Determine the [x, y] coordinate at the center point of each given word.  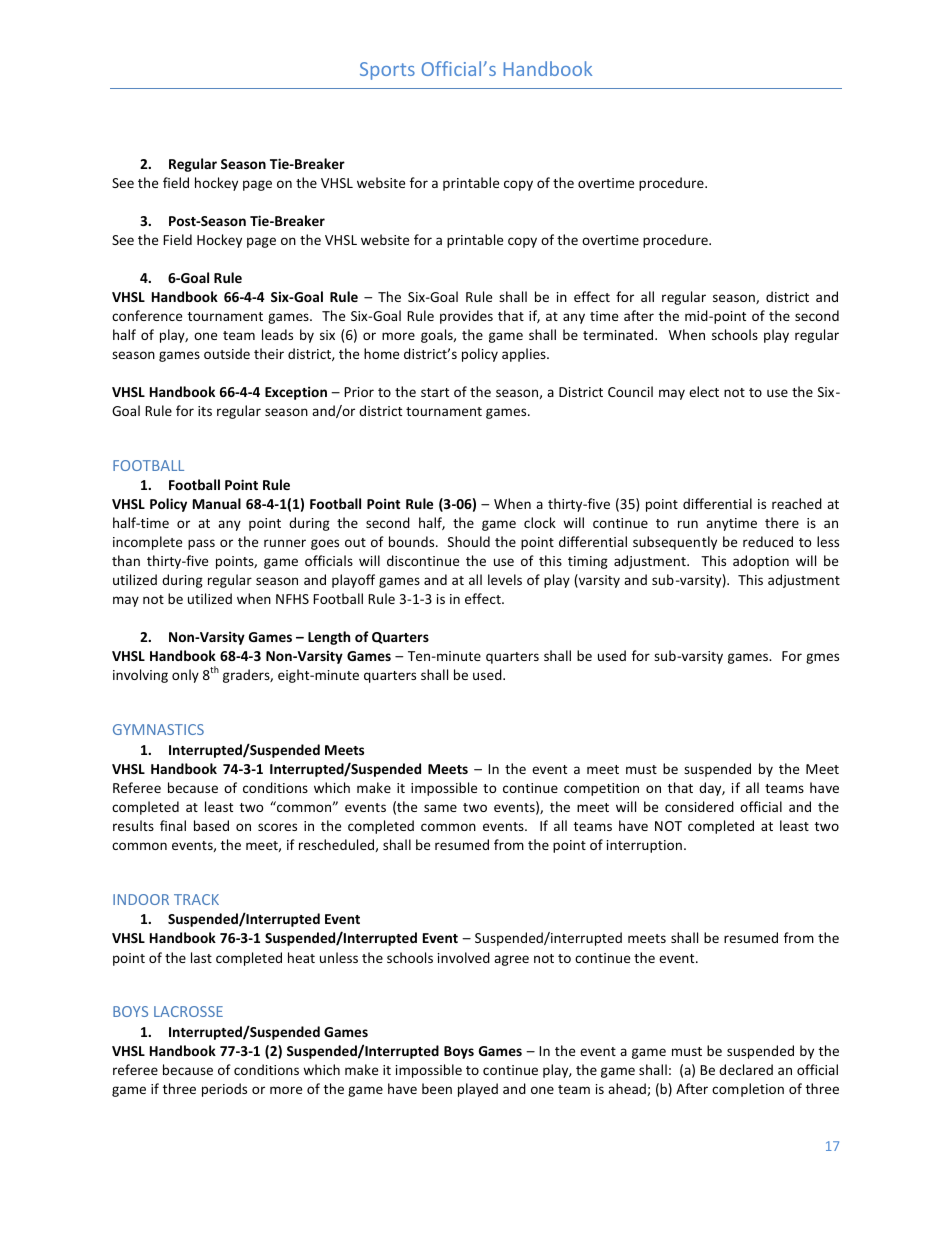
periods [224, 1090]
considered [699, 806]
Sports [387, 71]
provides [466, 317]
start [435, 392]
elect [704, 391]
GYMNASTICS [158, 729]
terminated [619, 334]
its [205, 411]
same [440, 808]
